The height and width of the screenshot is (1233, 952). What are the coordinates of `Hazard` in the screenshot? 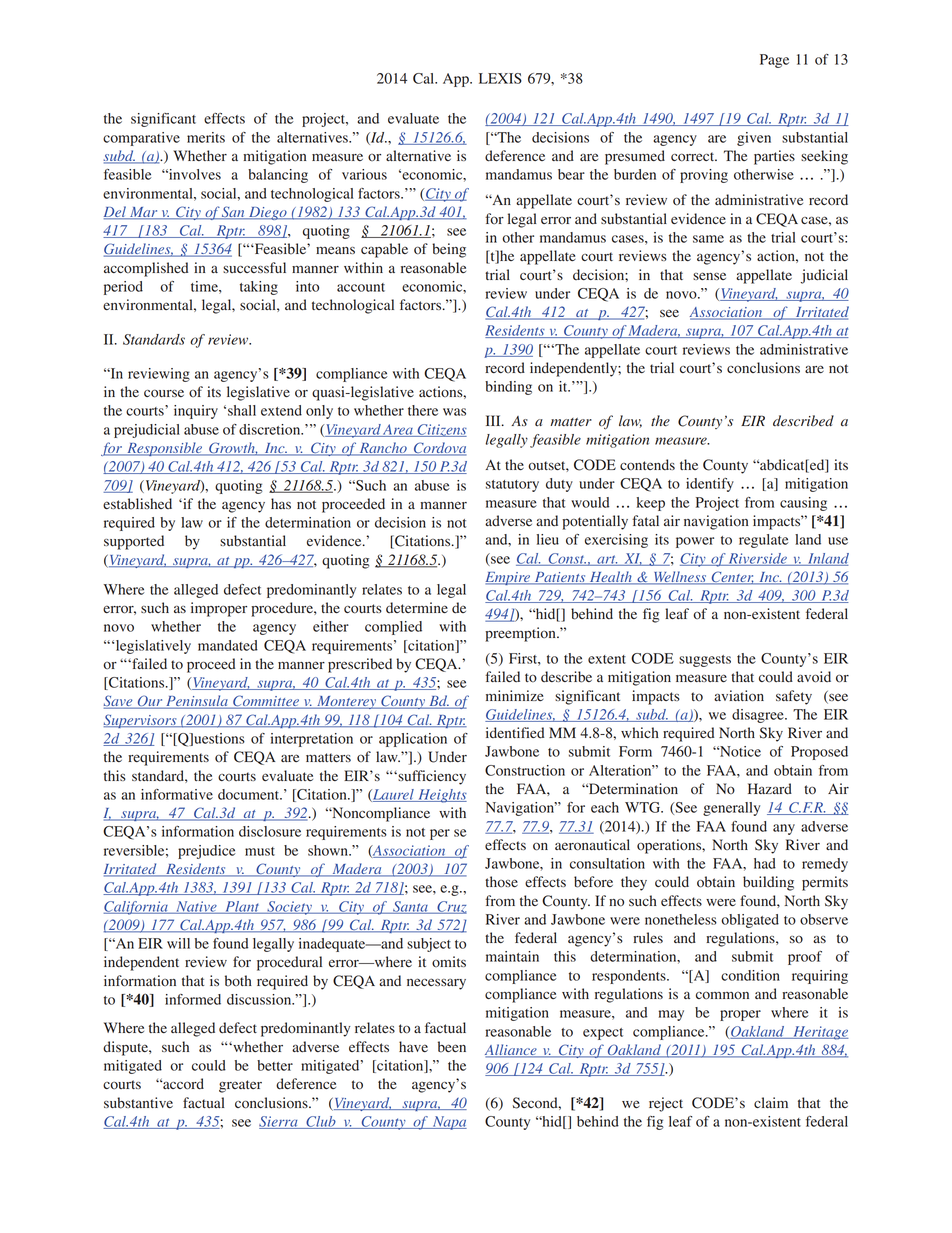 It's located at (770, 789).
